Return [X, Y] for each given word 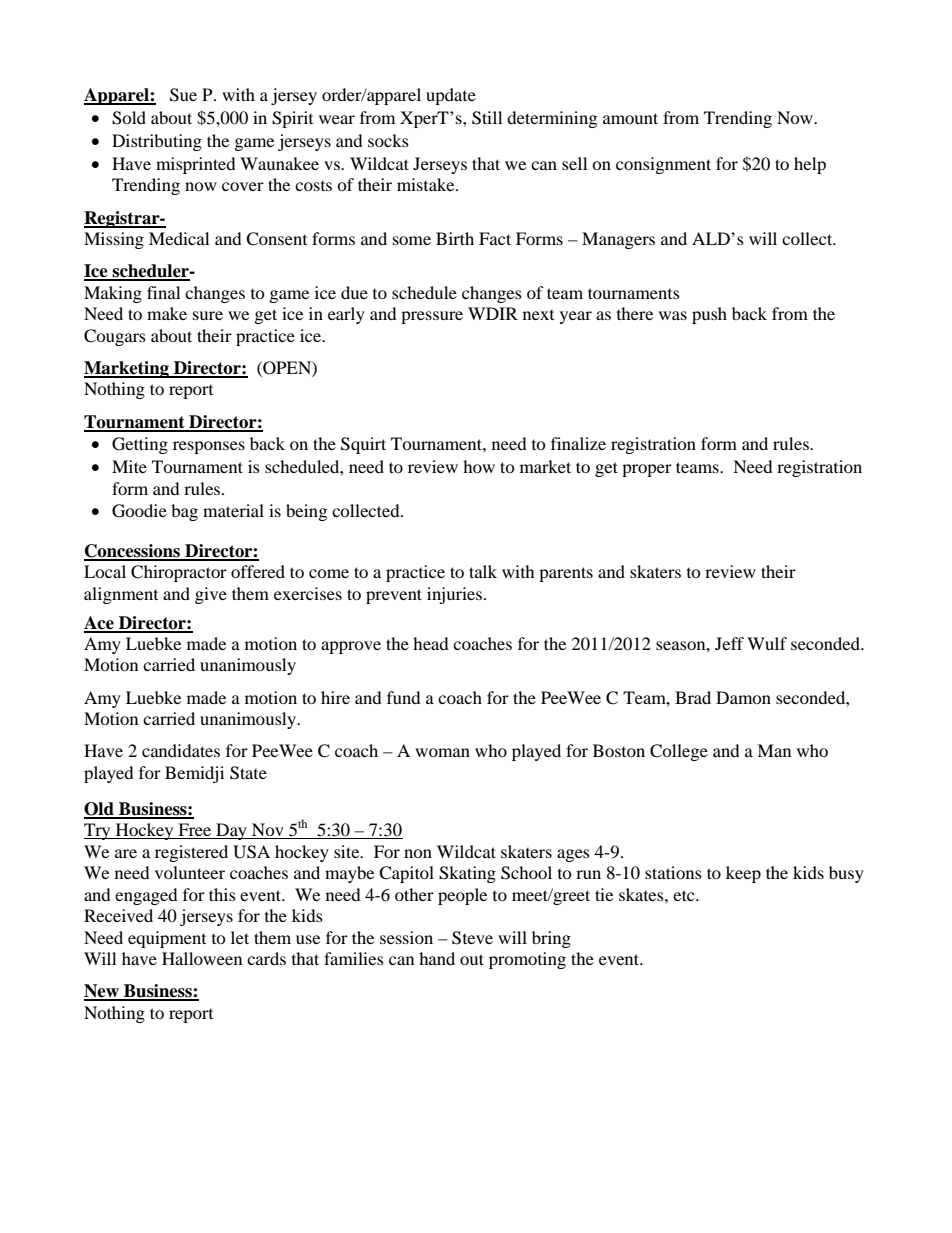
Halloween [202, 958]
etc [685, 895]
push [709, 315]
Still [487, 118]
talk [483, 571]
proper [647, 470]
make [167, 313]
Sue [183, 95]
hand [437, 958]
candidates [181, 750]
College [679, 752]
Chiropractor [179, 573]
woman [442, 752]
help [810, 165]
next [538, 315]
